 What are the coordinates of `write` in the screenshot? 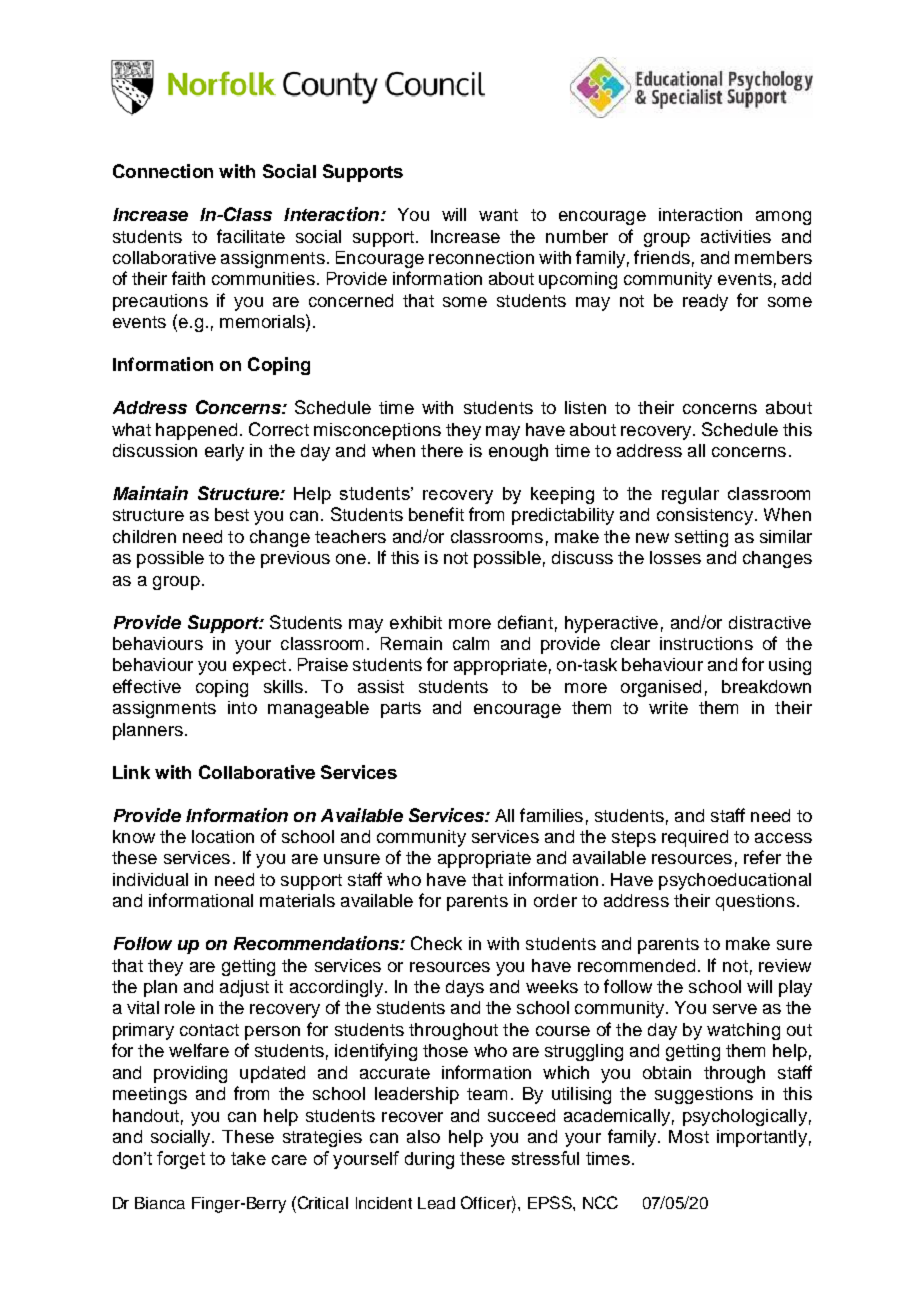 It's located at (668, 707).
